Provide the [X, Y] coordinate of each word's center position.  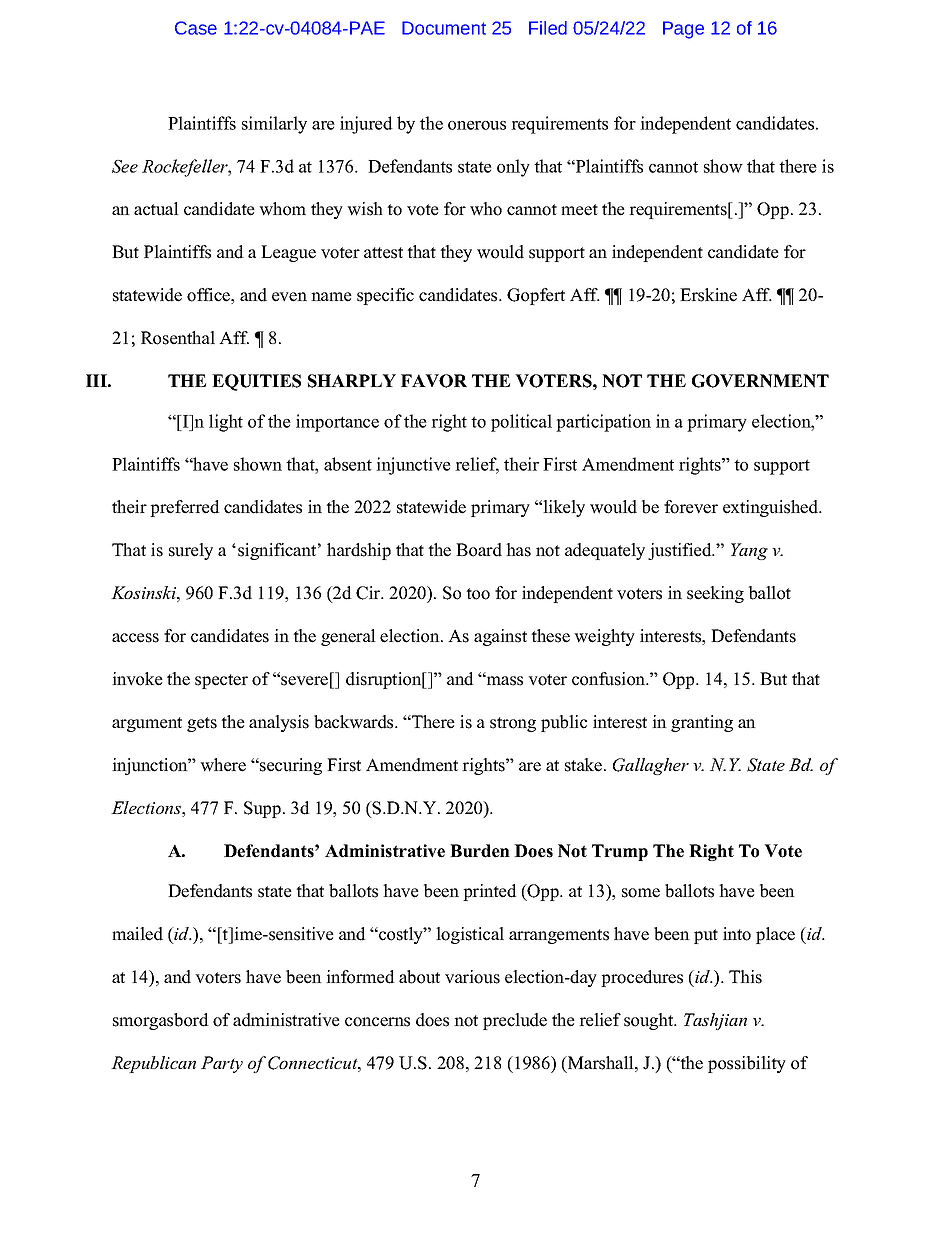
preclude [515, 1021]
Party [222, 1064]
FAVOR [434, 381]
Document [444, 28]
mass [503, 680]
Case [196, 28]
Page [683, 30]
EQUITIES [256, 382]
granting [702, 723]
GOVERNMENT [760, 381]
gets [202, 724]
